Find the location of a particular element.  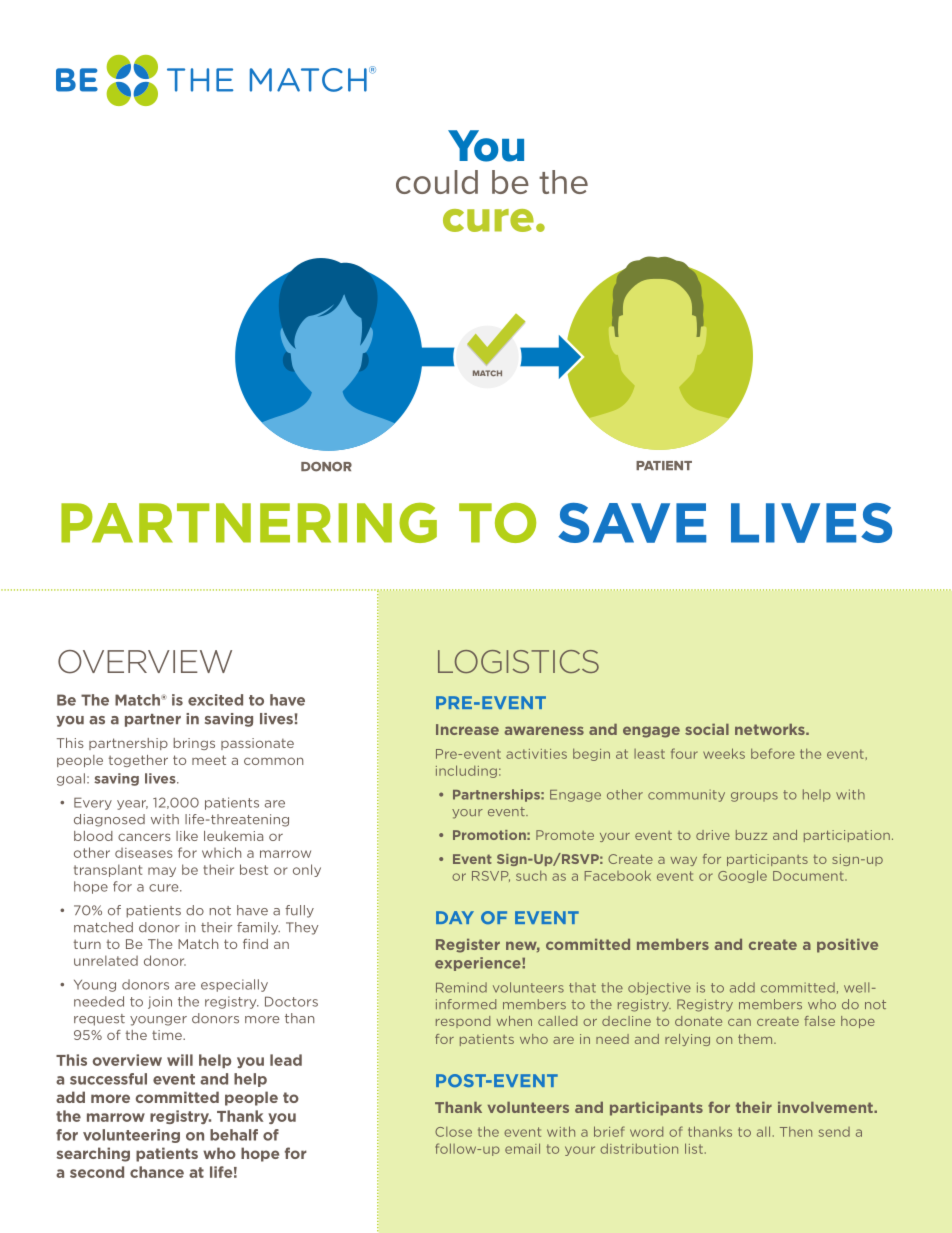

volunteering is located at coordinates (131, 1136).
